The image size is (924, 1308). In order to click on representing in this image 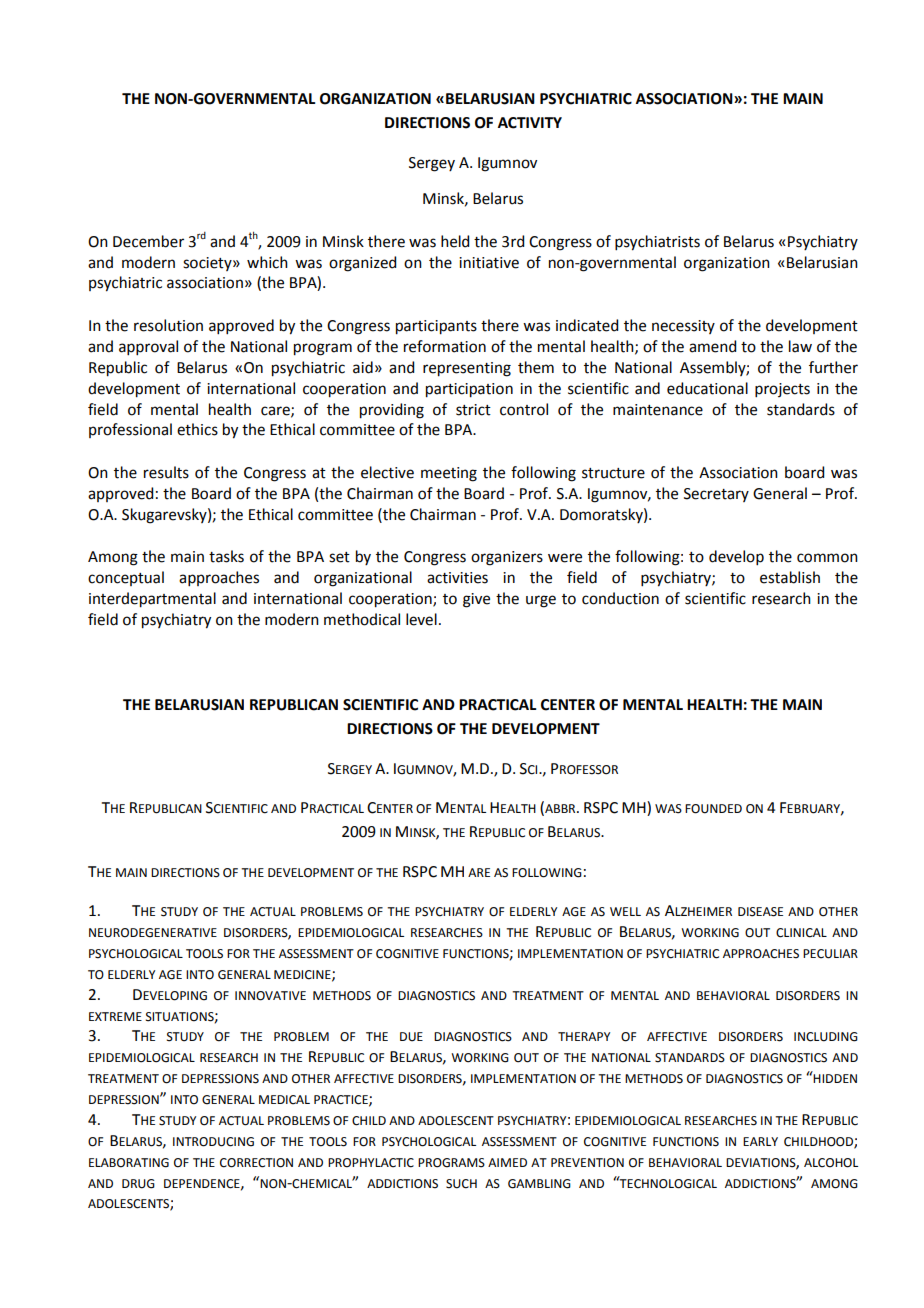, I will do `click(467, 369)`.
